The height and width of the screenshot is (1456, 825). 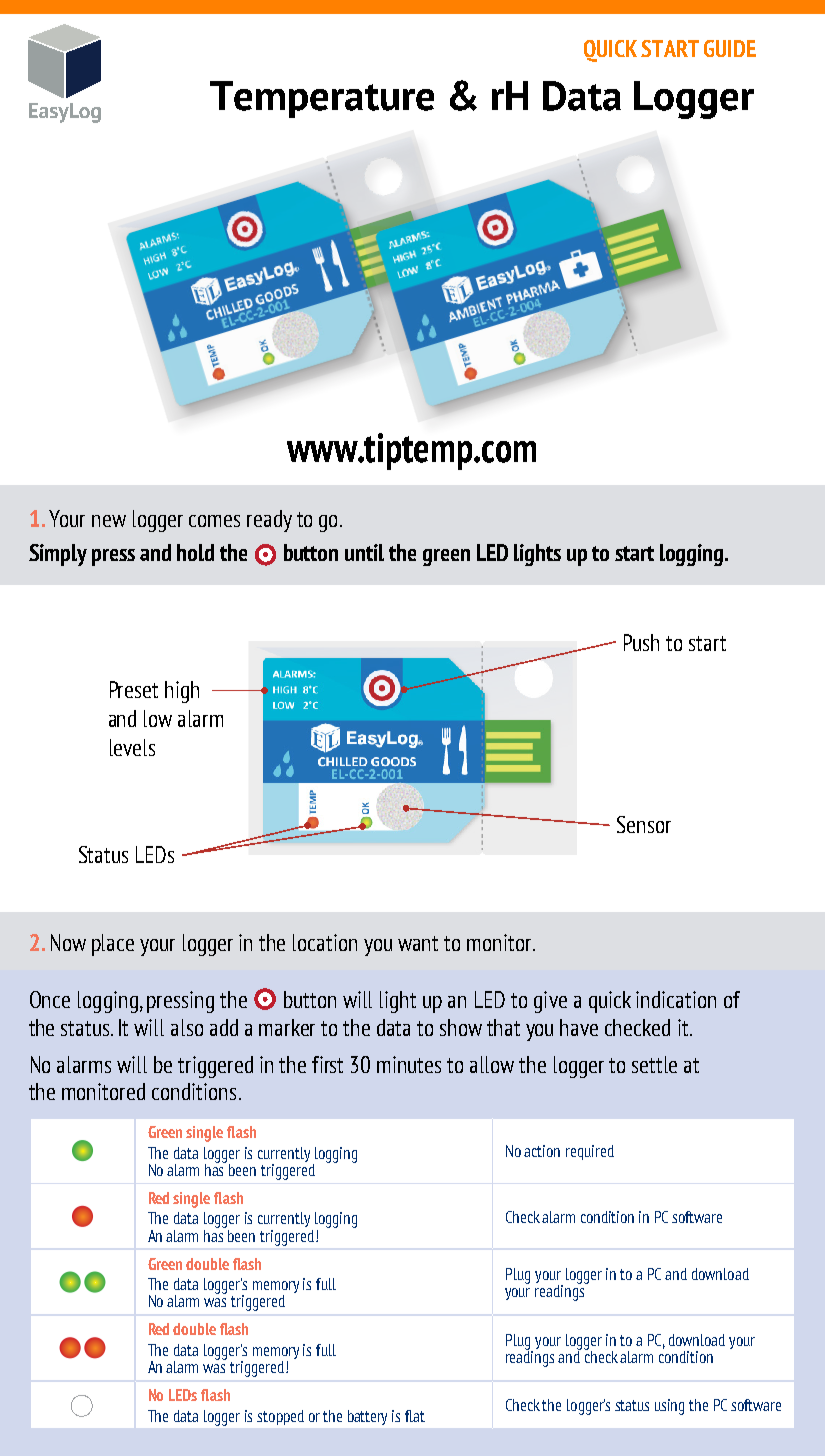 I want to click on Sensor, so click(x=644, y=824).
